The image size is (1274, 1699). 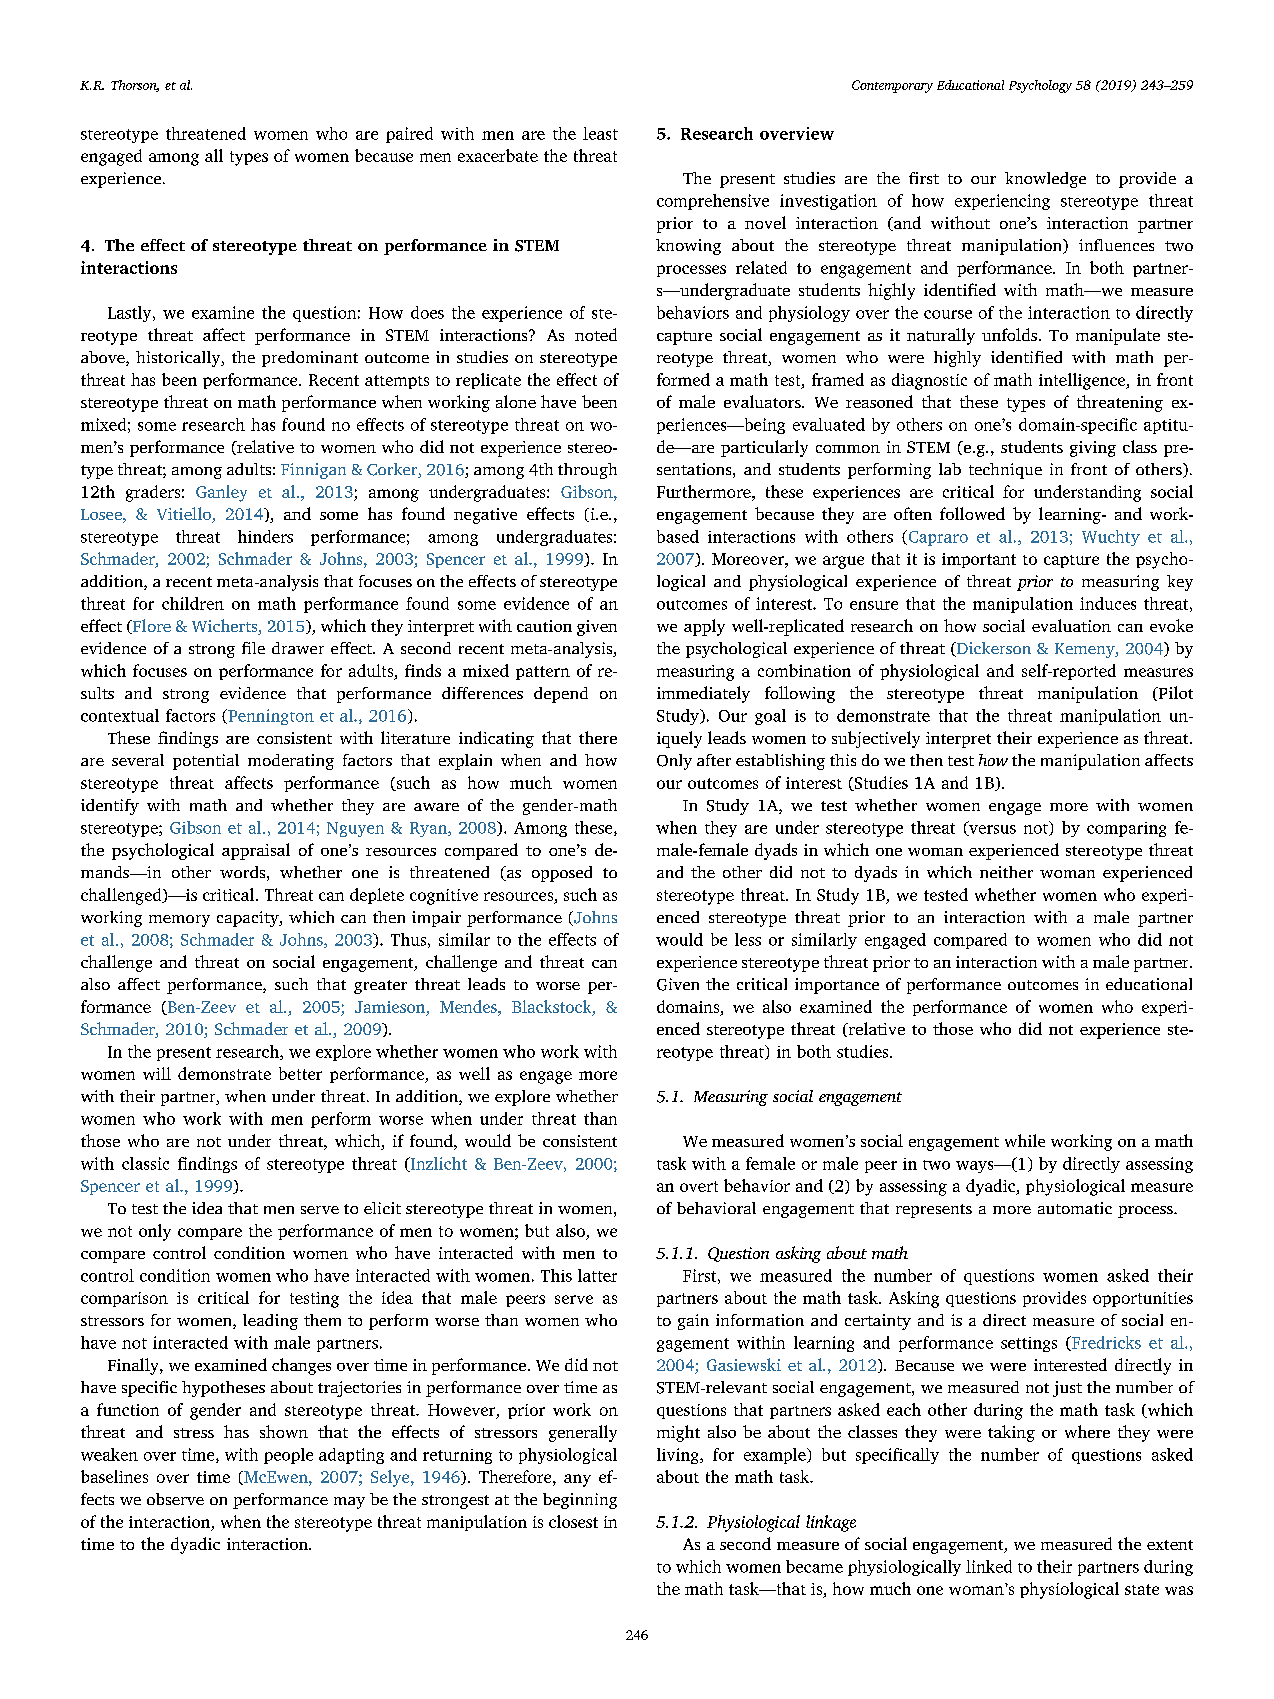 I want to click on elicit, so click(x=382, y=1208).
